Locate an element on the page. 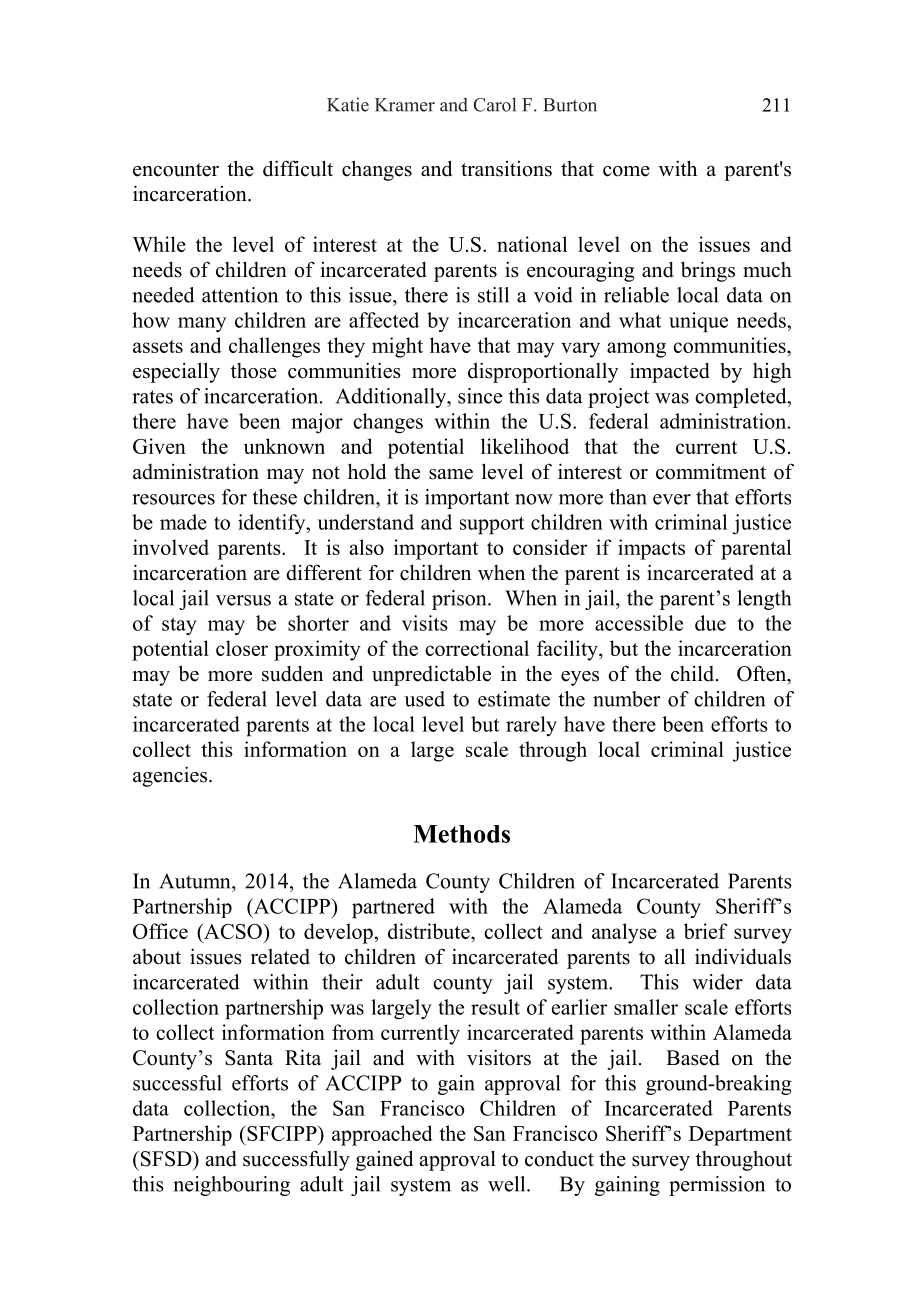 This image has height=1307, width=924. brief is located at coordinates (706, 931).
